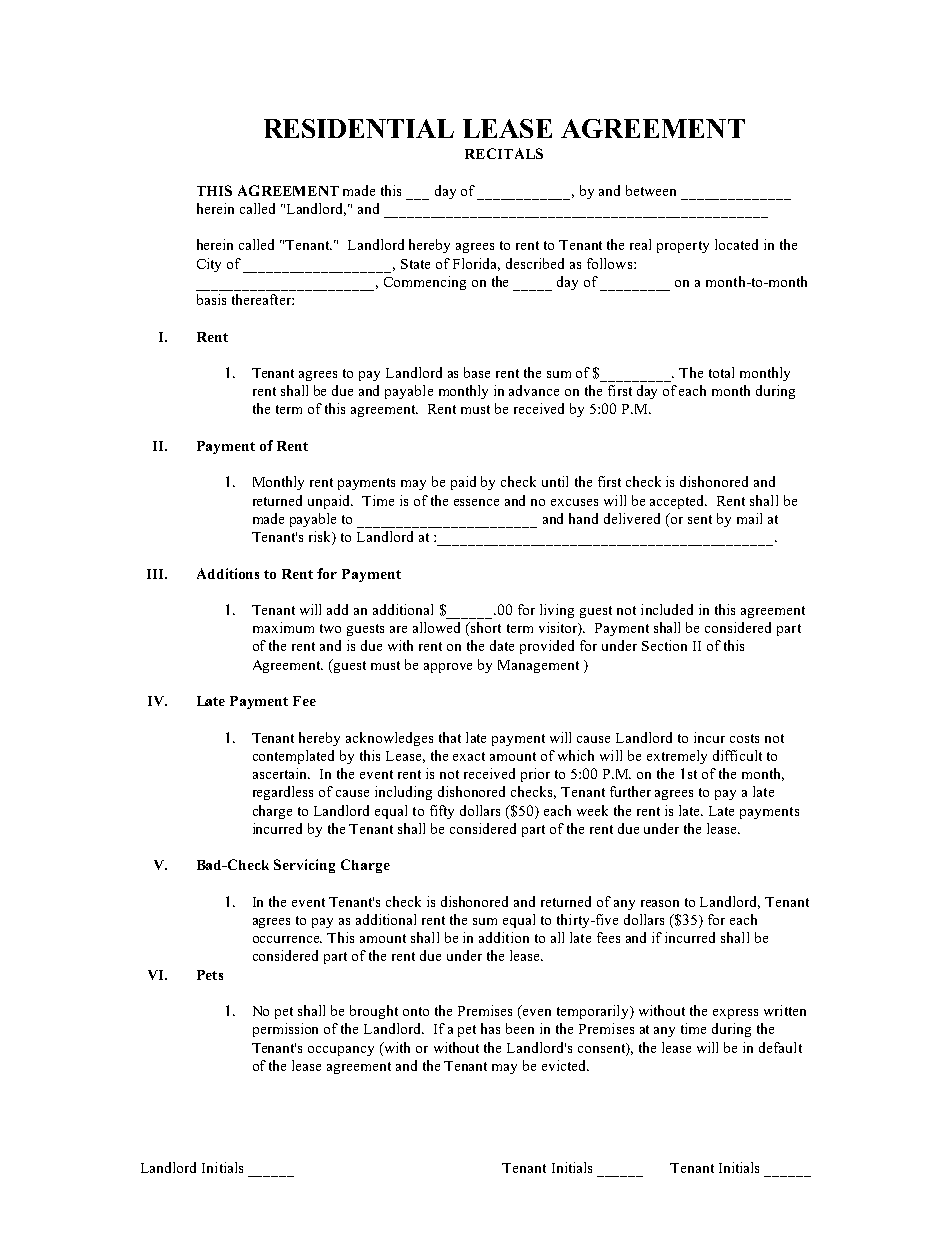 The width and height of the image is (952, 1233). I want to click on RECITALS, so click(504, 153).
